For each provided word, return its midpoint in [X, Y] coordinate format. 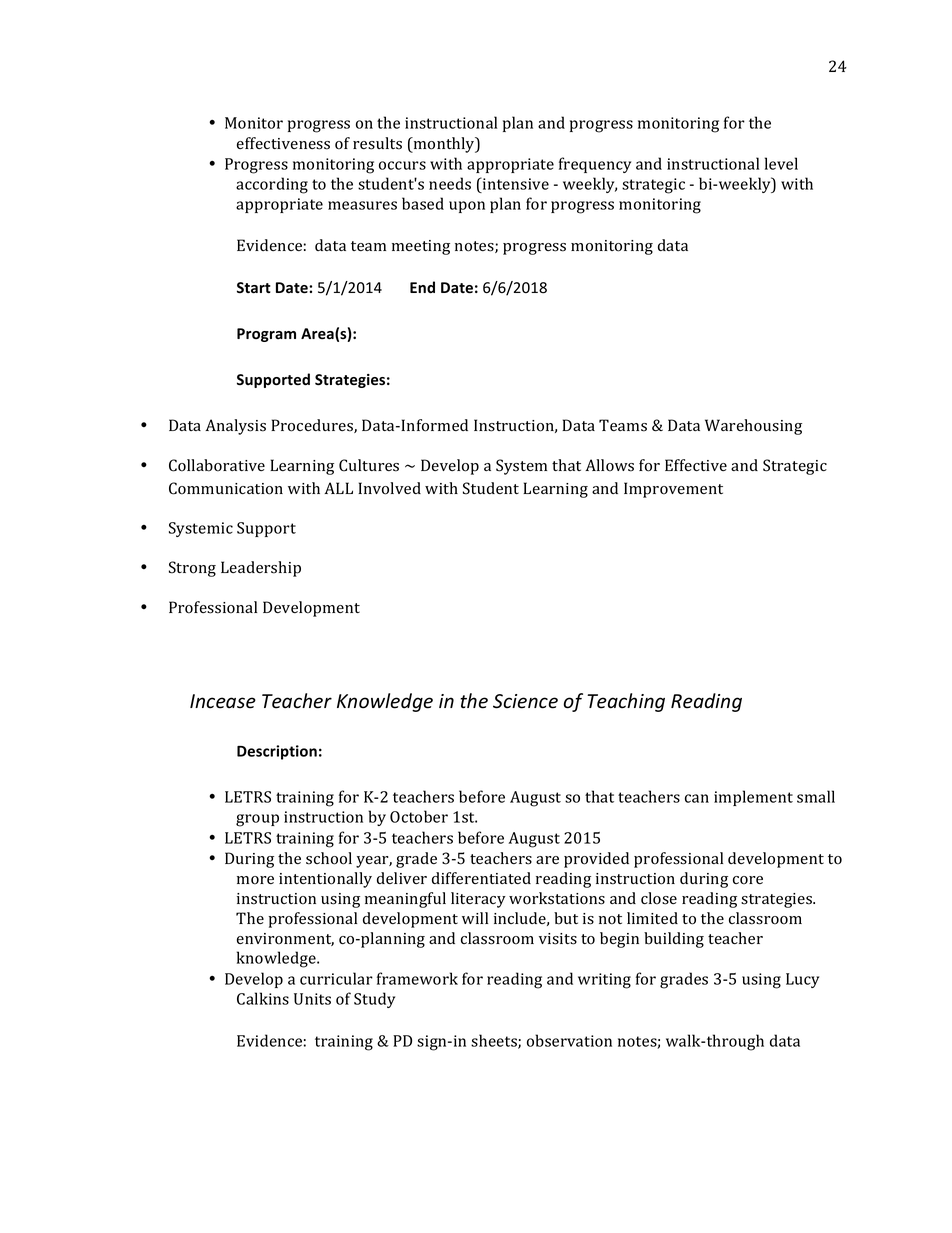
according [272, 185]
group [257, 820]
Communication [226, 488]
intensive [515, 183]
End [422, 287]
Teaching [626, 702]
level [781, 163]
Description [277, 752]
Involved [389, 488]
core [748, 880]
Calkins [263, 998]
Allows [609, 465]
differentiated [481, 878]
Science [525, 701]
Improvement [673, 490]
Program [266, 335]
